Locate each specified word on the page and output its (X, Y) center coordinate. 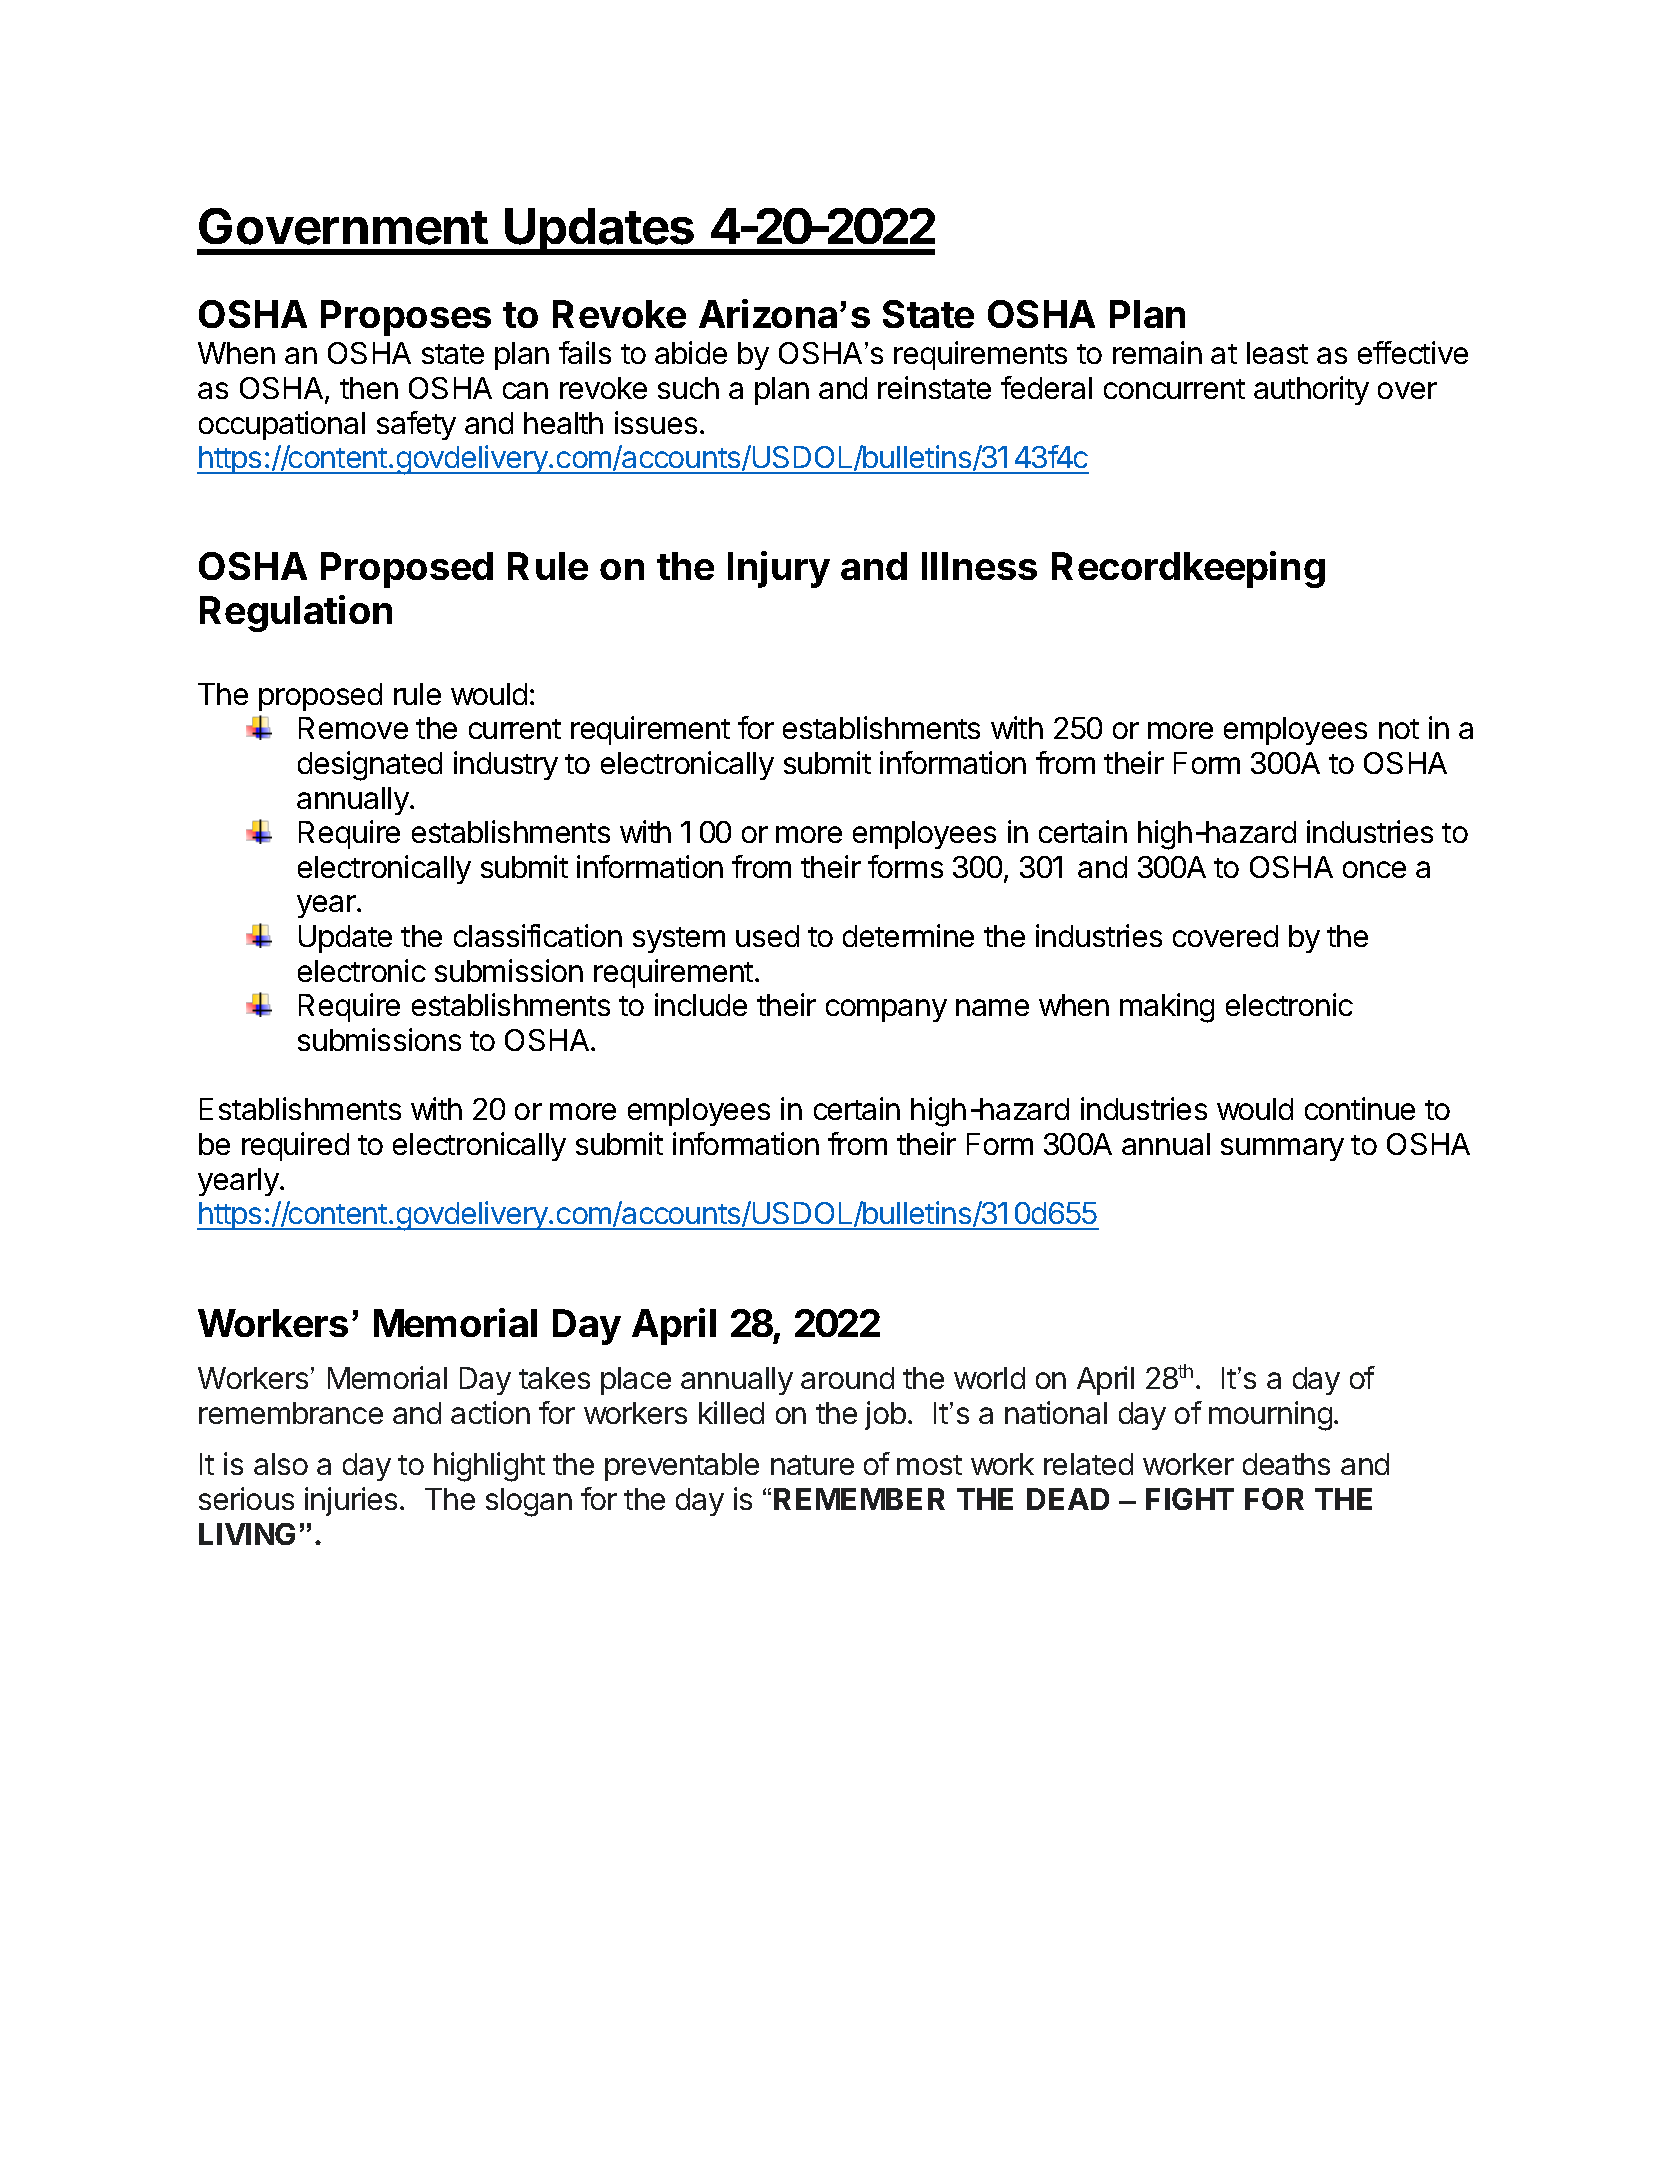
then (369, 388)
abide (691, 352)
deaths (1286, 1464)
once (1374, 869)
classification (538, 935)
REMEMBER (859, 1499)
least (1277, 353)
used (767, 936)
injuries (351, 1501)
